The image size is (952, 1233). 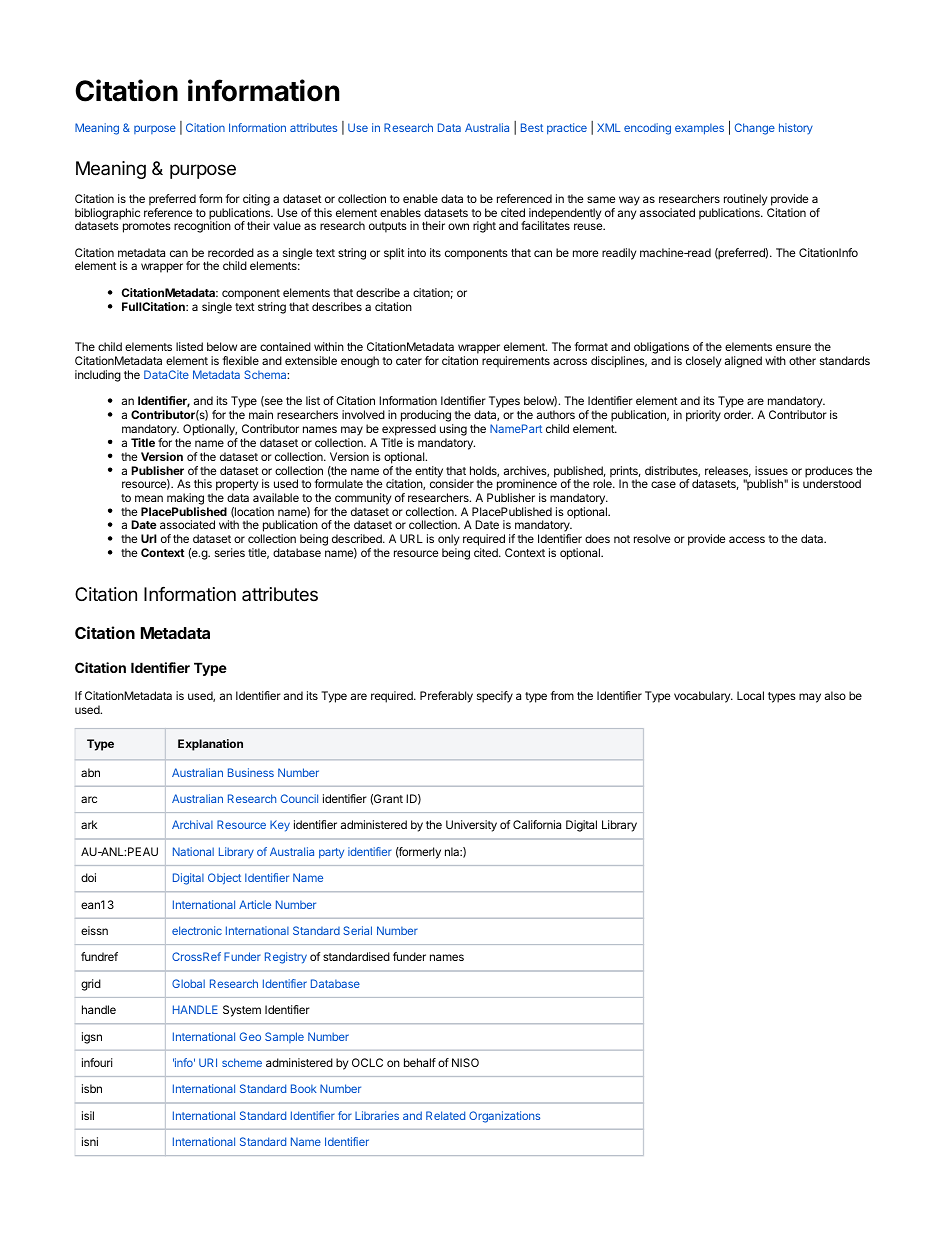 I want to click on scheme, so click(x=242, y=1062).
